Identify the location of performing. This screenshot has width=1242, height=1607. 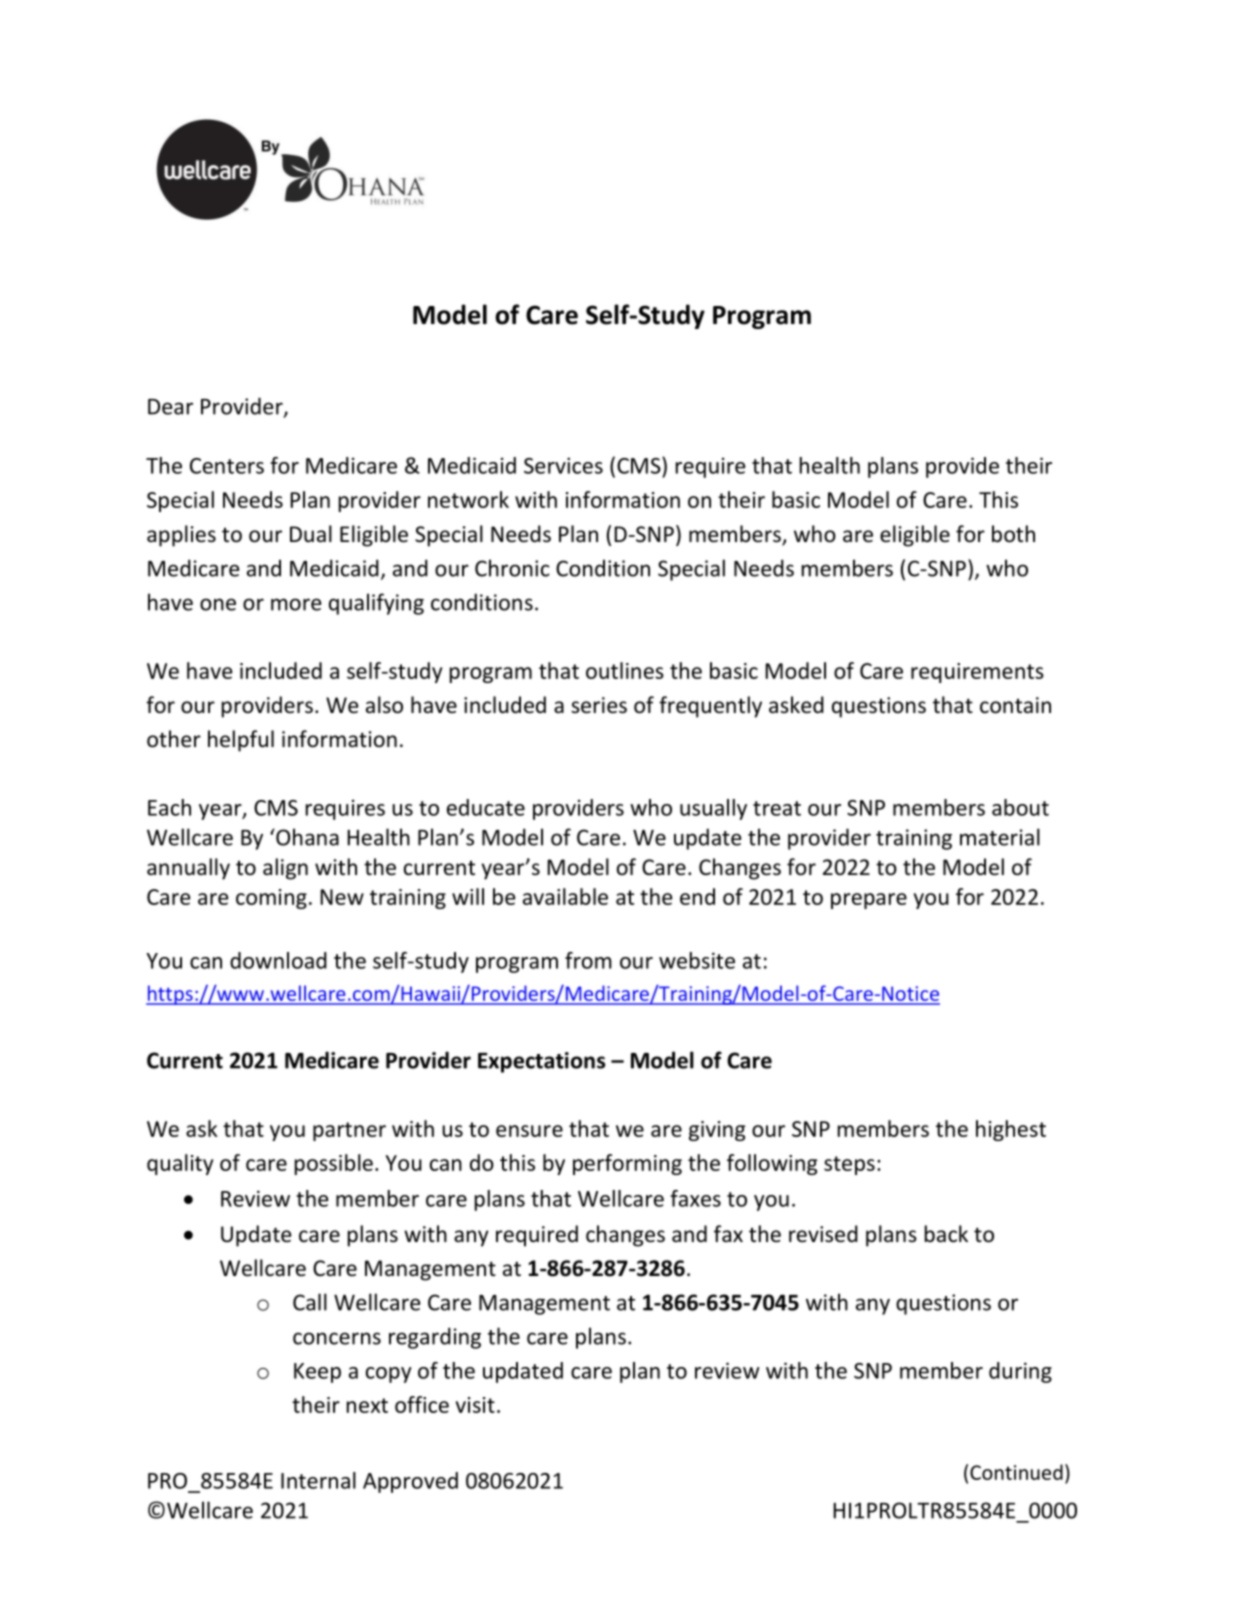
(627, 1164).
